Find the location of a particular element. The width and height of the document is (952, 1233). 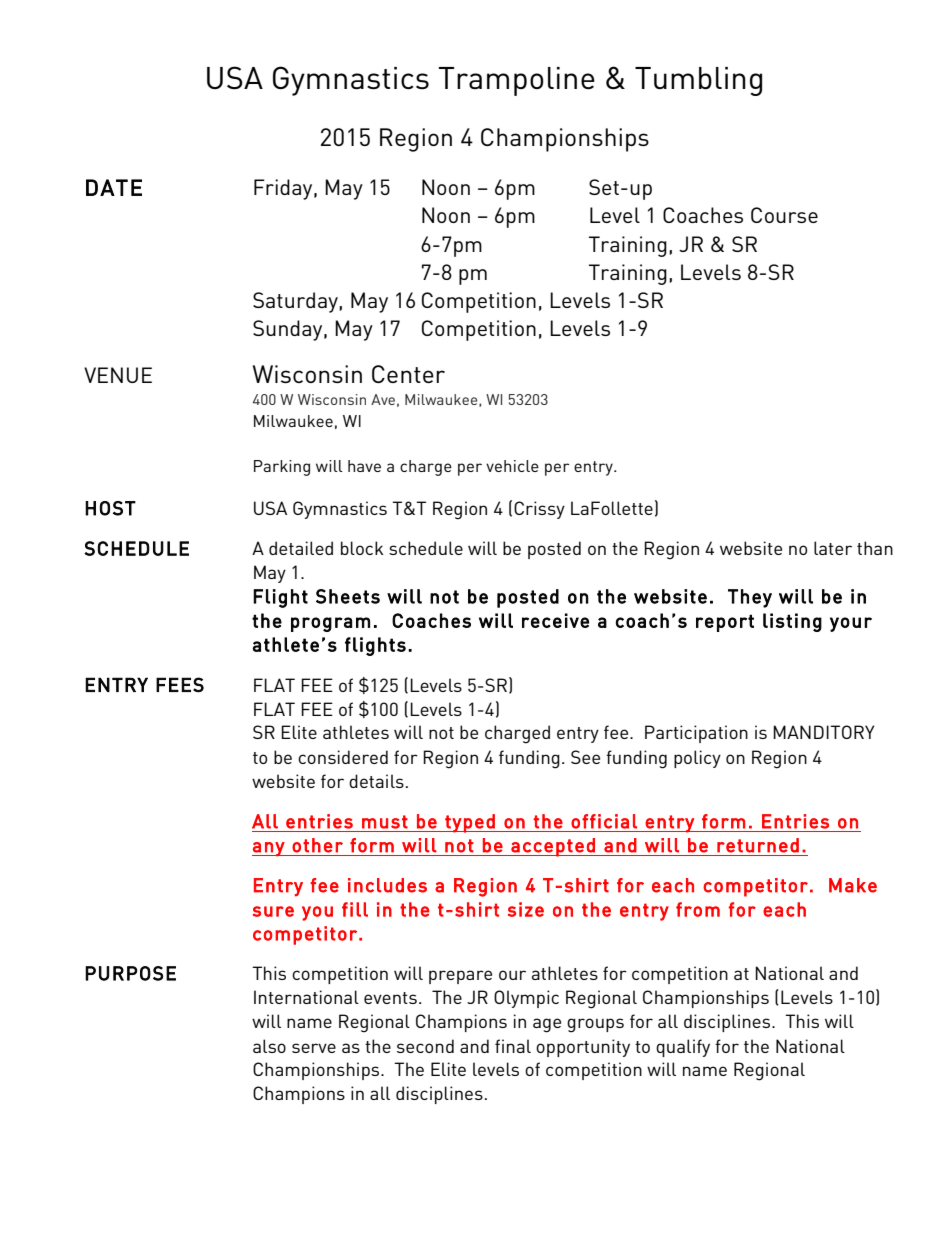

VENUE is located at coordinates (118, 375).
